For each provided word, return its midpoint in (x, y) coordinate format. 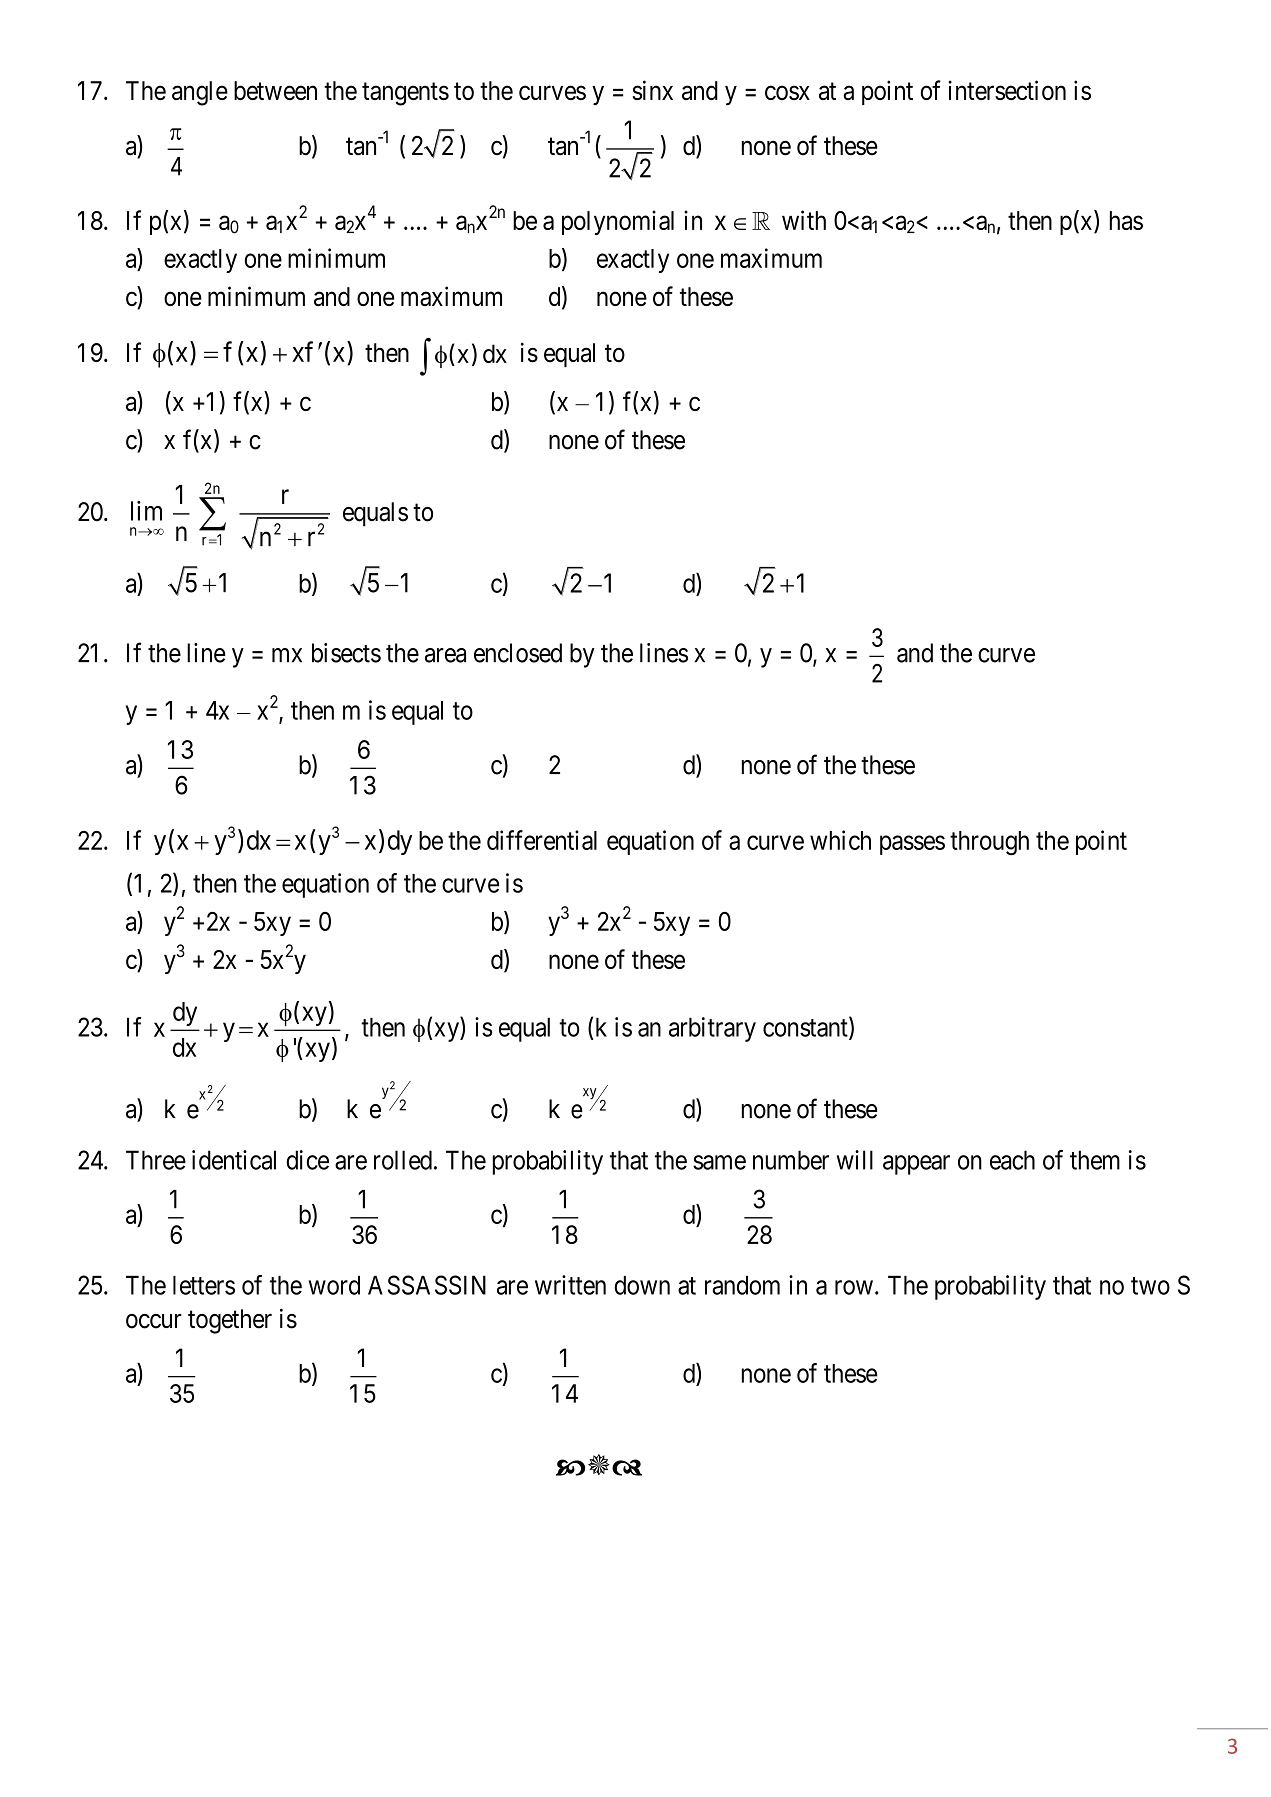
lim (146, 511)
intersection (1007, 90)
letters (204, 1285)
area (445, 655)
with (804, 220)
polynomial (618, 222)
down (642, 1285)
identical (234, 1160)
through (989, 843)
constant (806, 1029)
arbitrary (712, 1029)
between (275, 90)
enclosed (518, 653)
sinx (652, 90)
